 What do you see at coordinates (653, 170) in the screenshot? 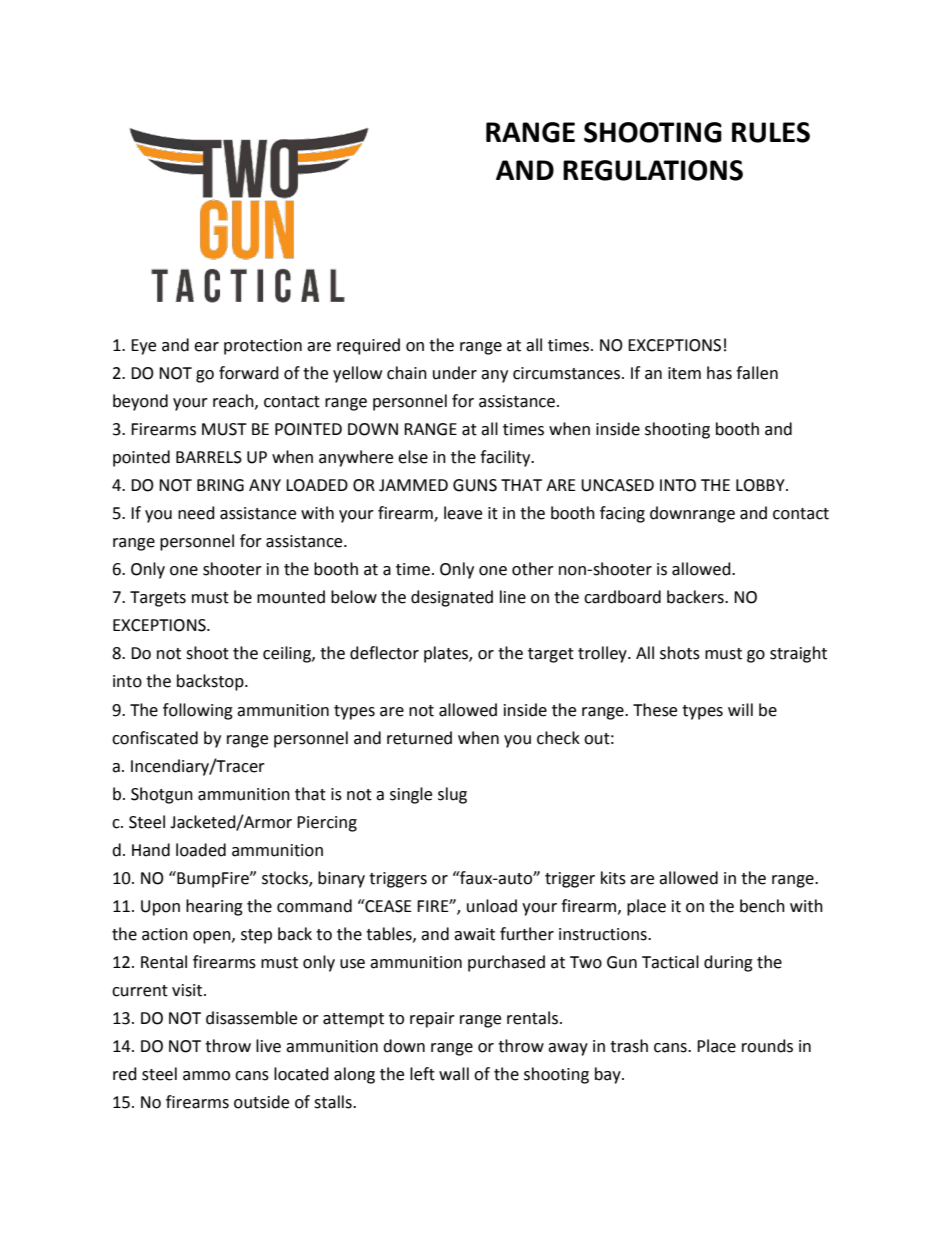
I see `REGULATIONS` at bounding box center [653, 170].
